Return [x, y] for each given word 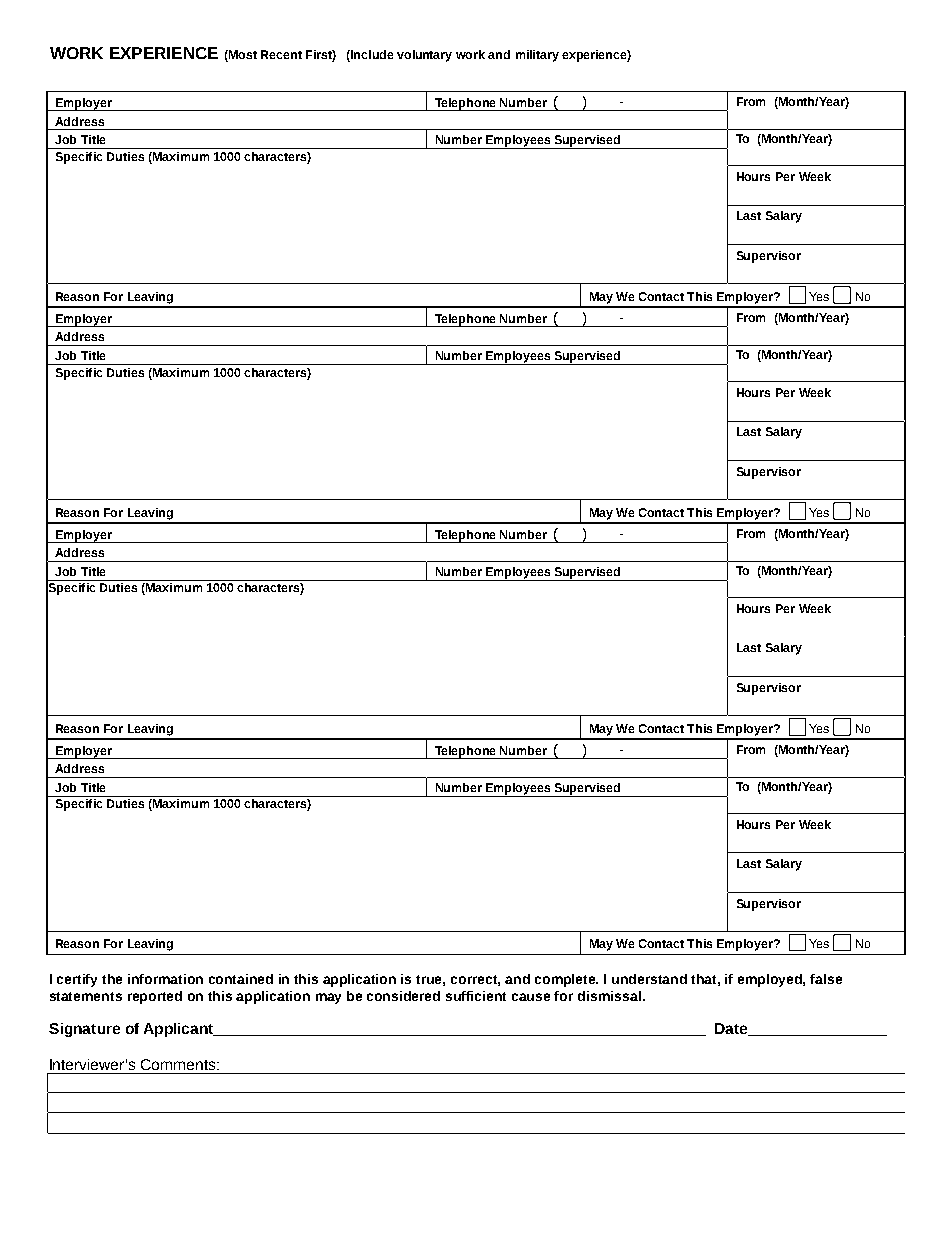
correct [475, 980]
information [165, 979]
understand [649, 979]
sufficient [476, 996]
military [537, 56]
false [826, 979]
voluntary [424, 56]
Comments [179, 1064]
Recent [281, 54]
